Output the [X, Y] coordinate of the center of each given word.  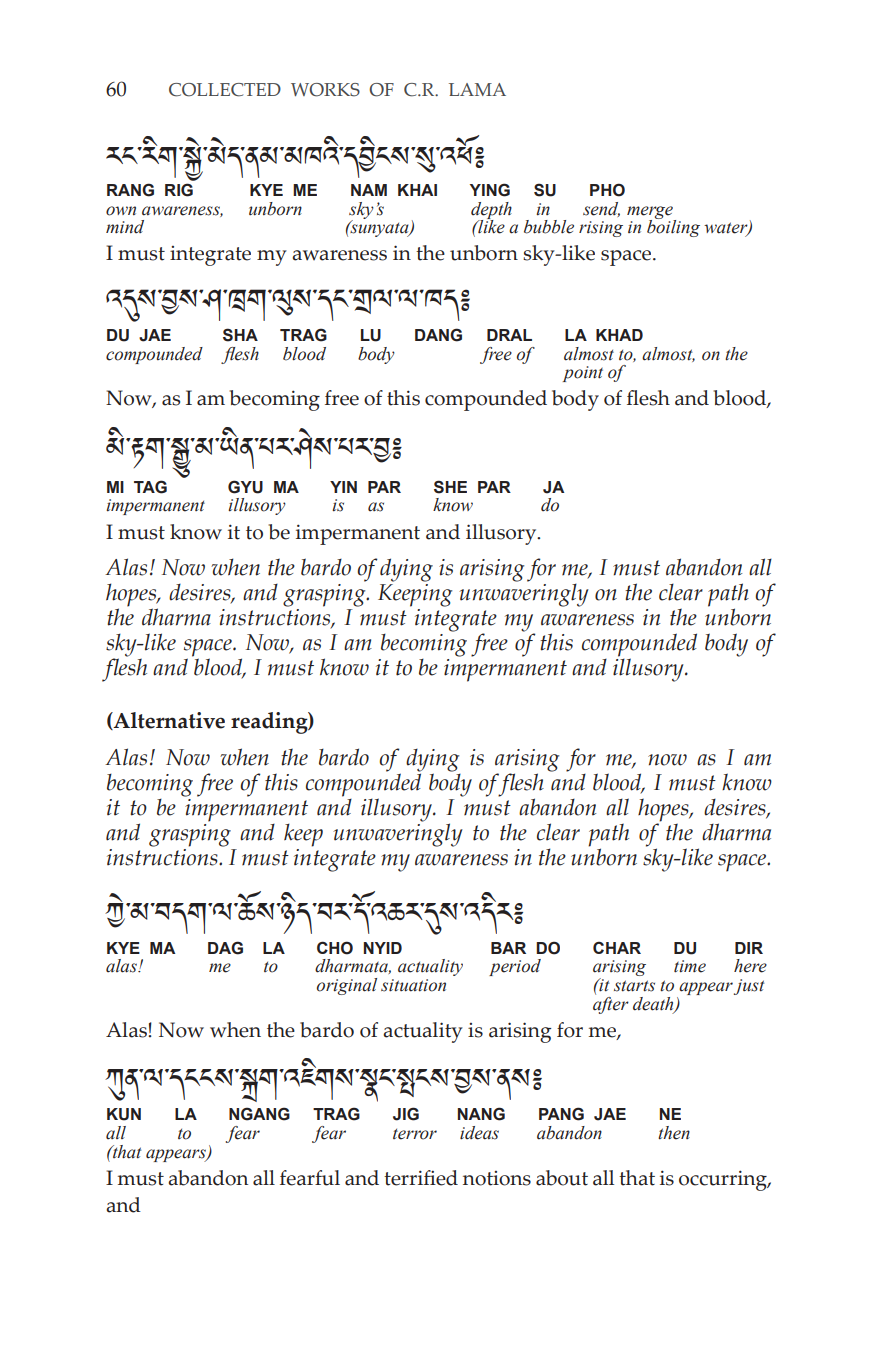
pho [607, 190]
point [583, 374]
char [617, 948]
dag [225, 948]
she [450, 487]
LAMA [477, 89]
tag [150, 487]
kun [124, 1114]
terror [415, 1134]
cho [335, 948]
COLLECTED [225, 90]
